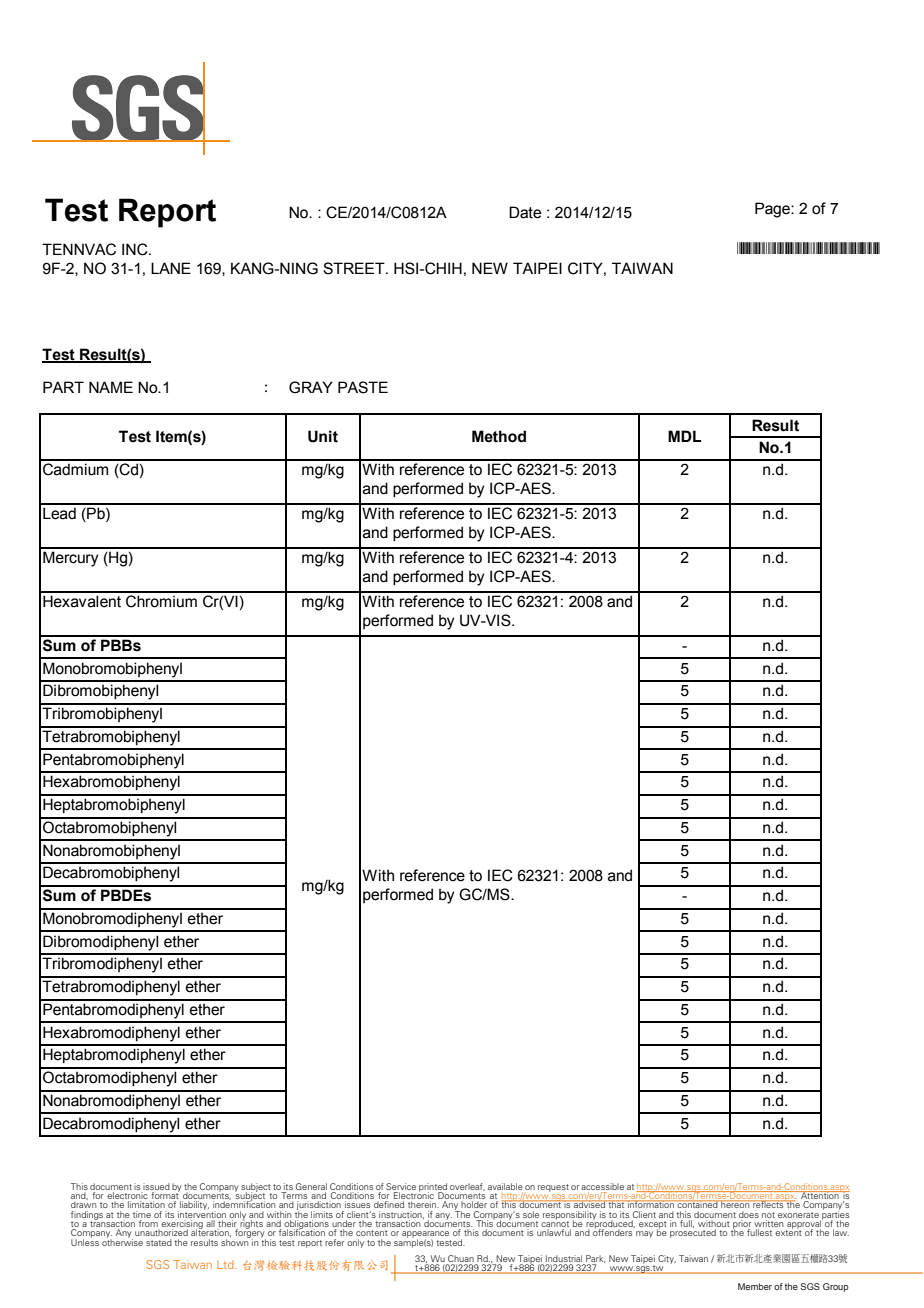 This document has width=924, height=1308. Describe the element at coordinates (171, 268) in the document. I see `LANE` at that location.
